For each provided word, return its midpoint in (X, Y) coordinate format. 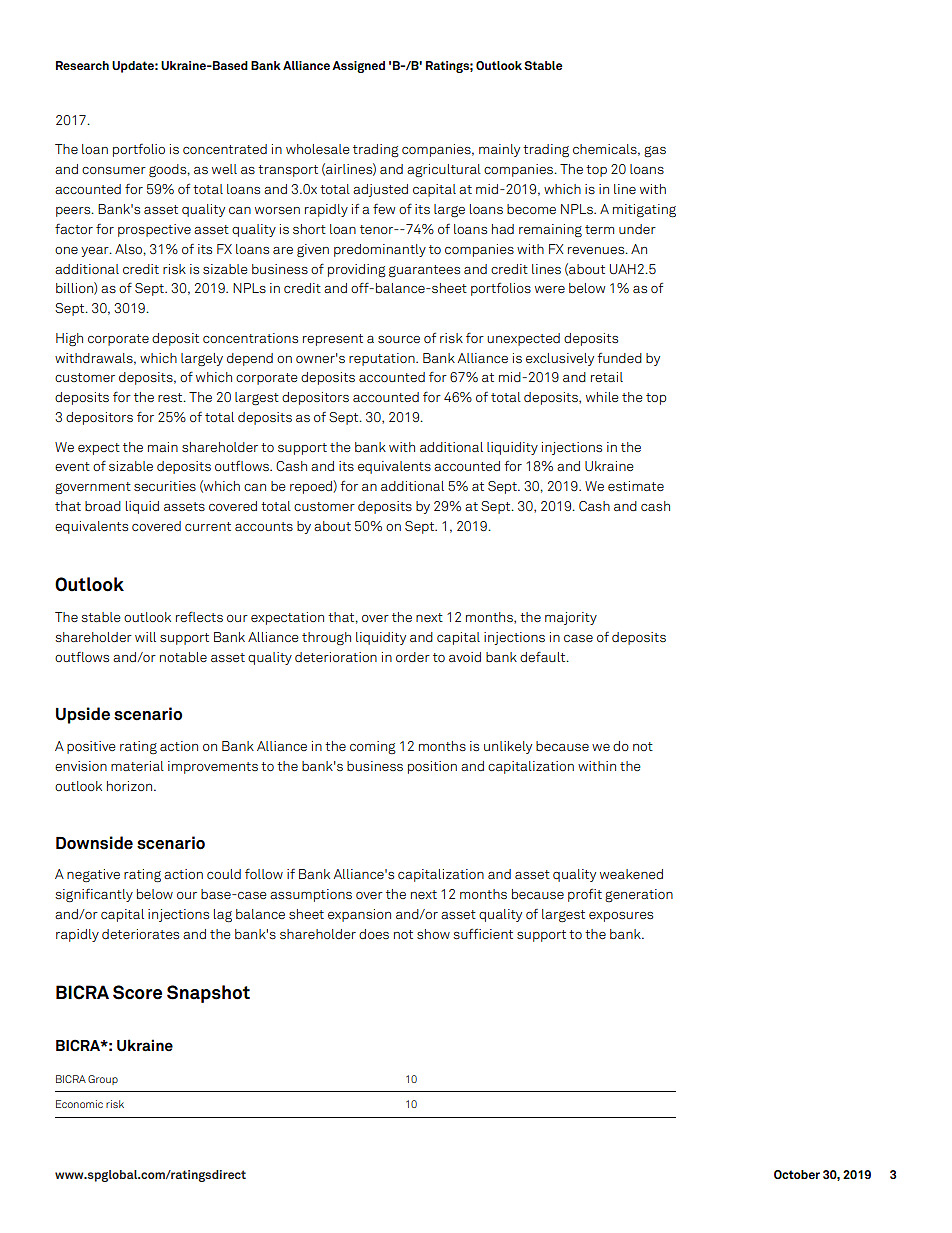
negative (93, 875)
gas (655, 151)
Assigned (358, 67)
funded (619, 358)
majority (571, 618)
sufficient (483, 934)
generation (639, 895)
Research (82, 65)
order (413, 657)
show (433, 934)
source (399, 339)
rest (171, 397)
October (797, 1174)
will (145, 637)
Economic (79, 1104)
